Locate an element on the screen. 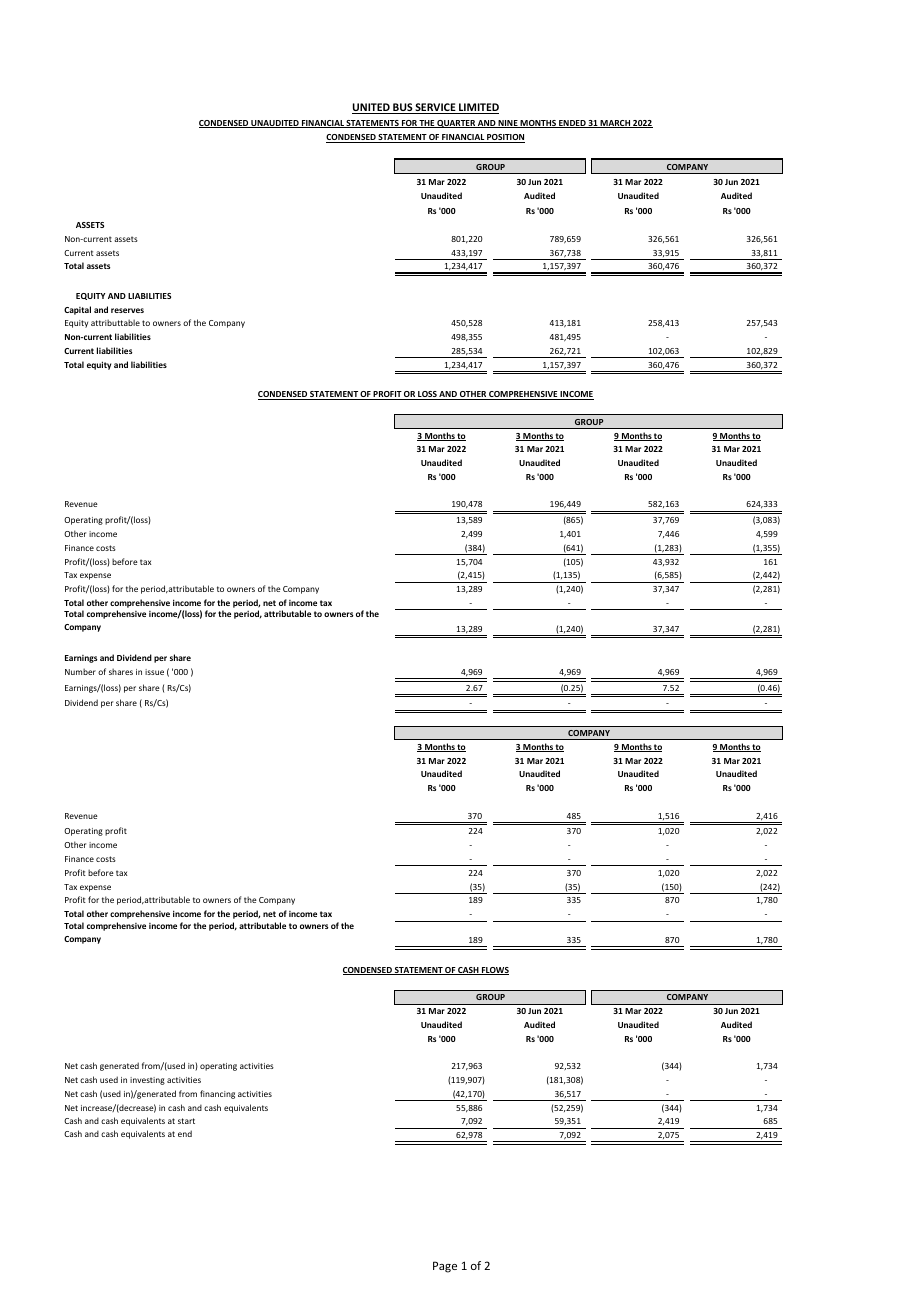  Number is located at coordinates (80, 671).
